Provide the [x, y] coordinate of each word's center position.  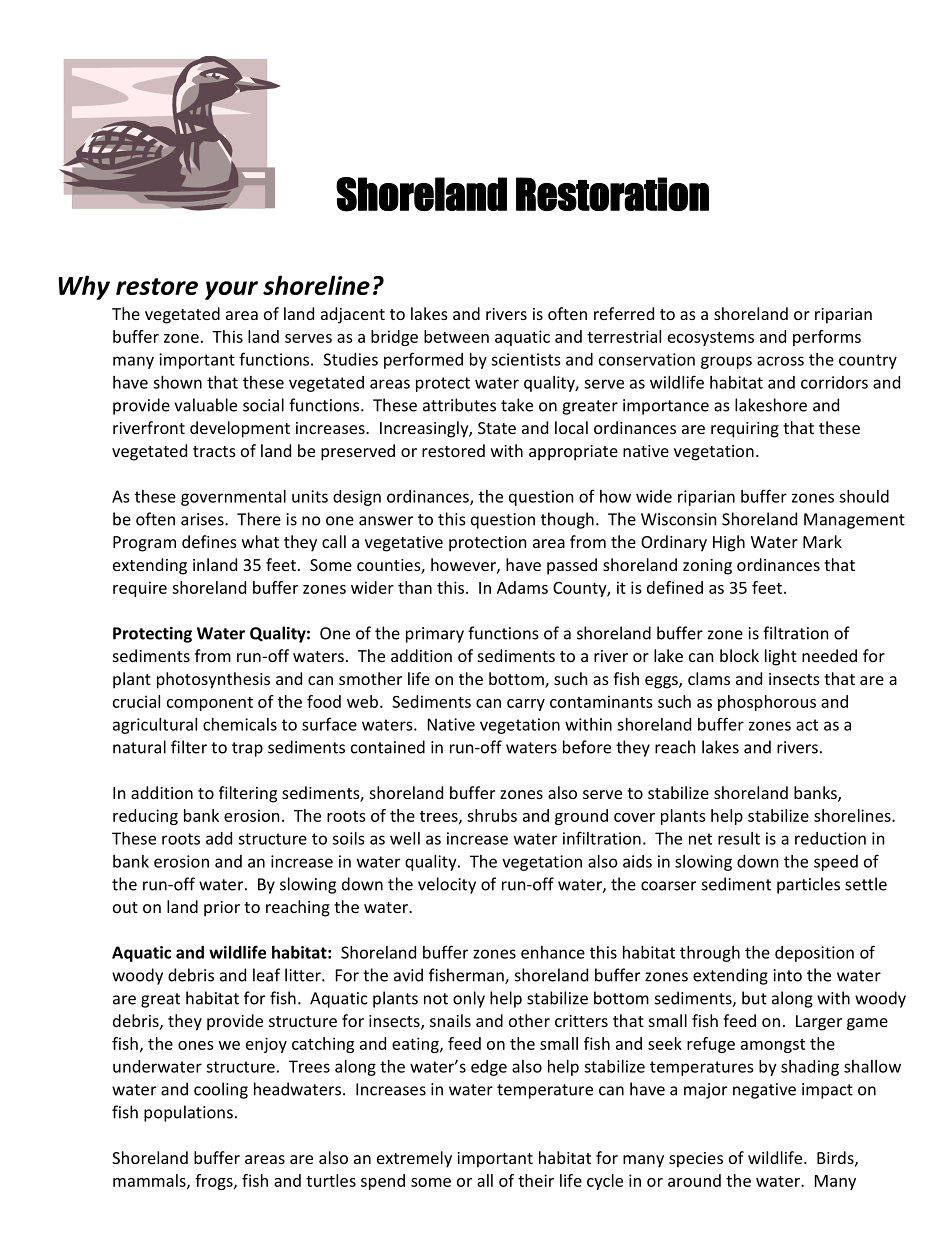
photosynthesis [213, 680]
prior [222, 909]
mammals [150, 1181]
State [497, 428]
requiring [745, 430]
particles [808, 885]
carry [526, 705]
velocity [447, 885]
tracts [214, 451]
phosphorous [767, 703]
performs [827, 338]
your [231, 290]
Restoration [612, 194]
